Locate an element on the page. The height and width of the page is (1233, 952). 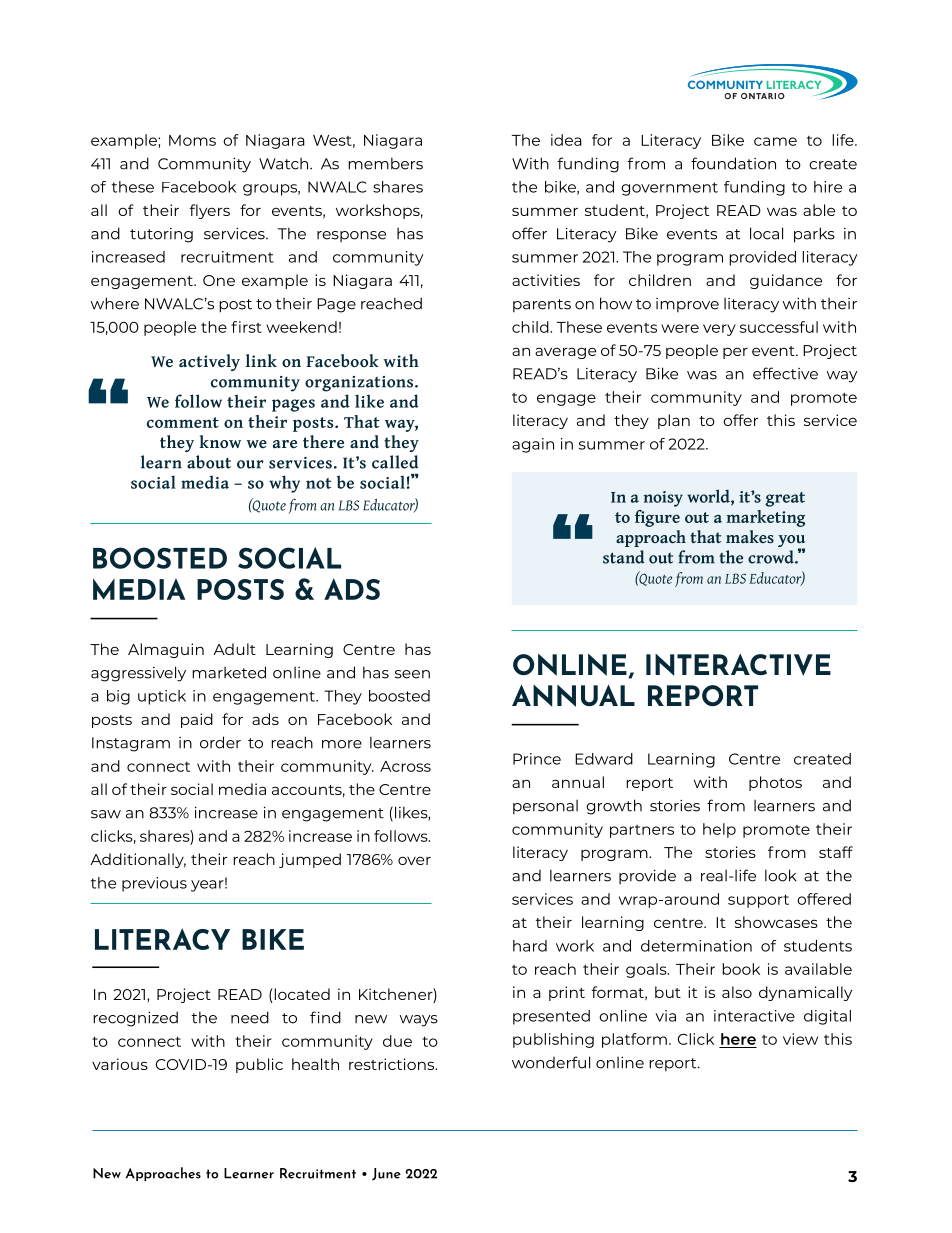
Additionally is located at coordinates (138, 860).
